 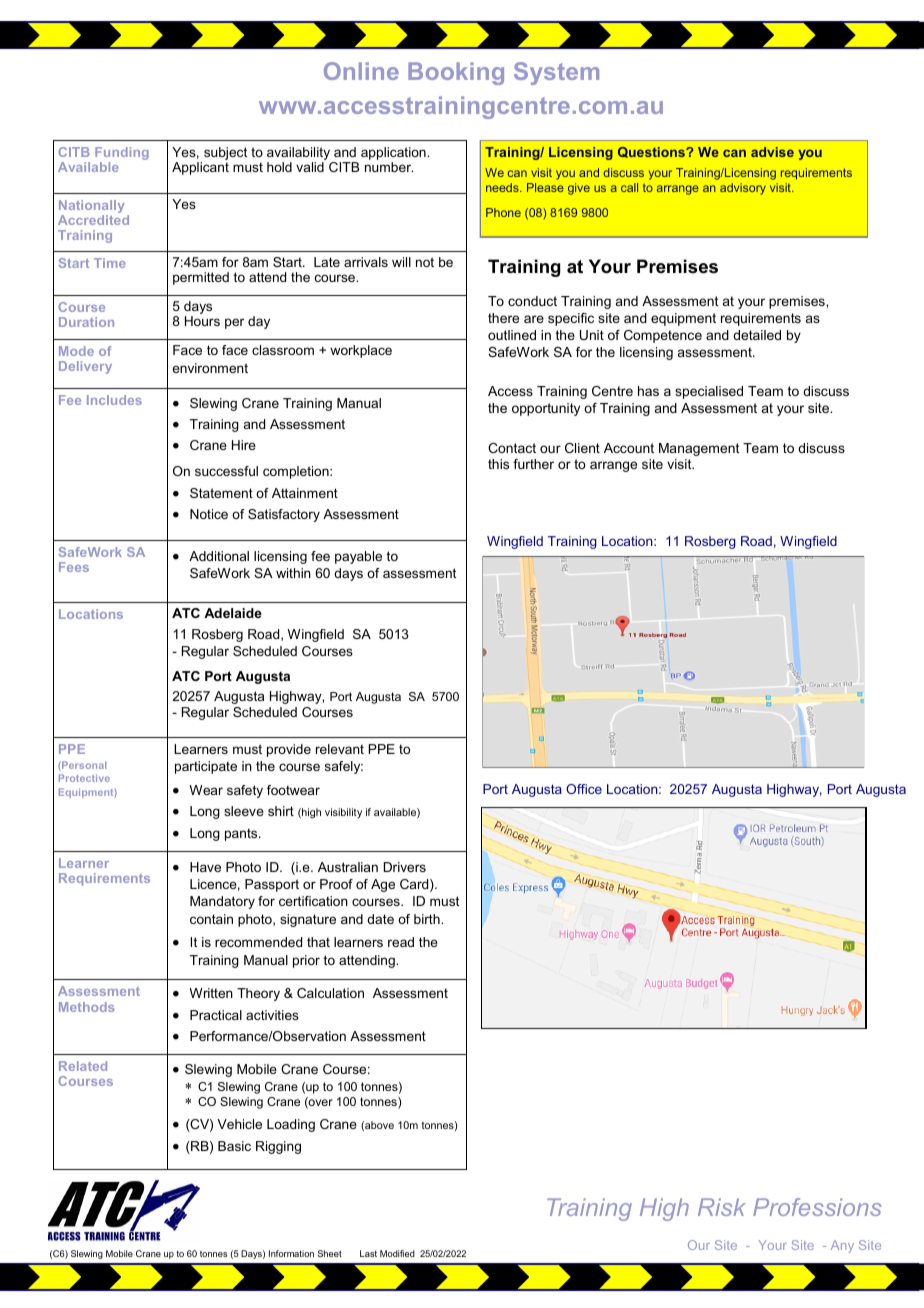 I want to click on Basic, so click(x=234, y=1146).
